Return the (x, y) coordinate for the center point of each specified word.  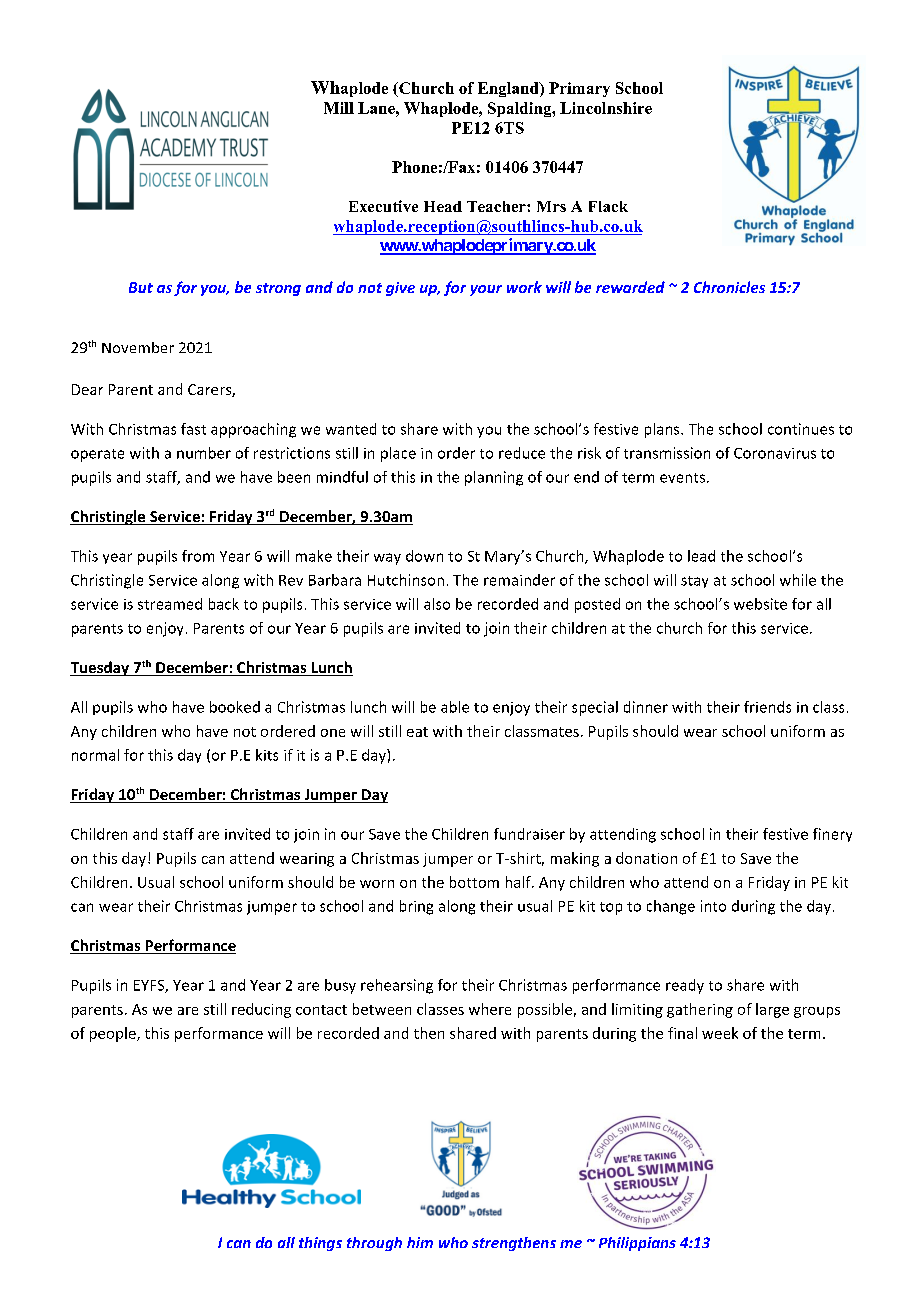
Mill (339, 108)
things (320, 1244)
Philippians (637, 1244)
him (420, 1242)
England (509, 89)
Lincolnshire (606, 108)
